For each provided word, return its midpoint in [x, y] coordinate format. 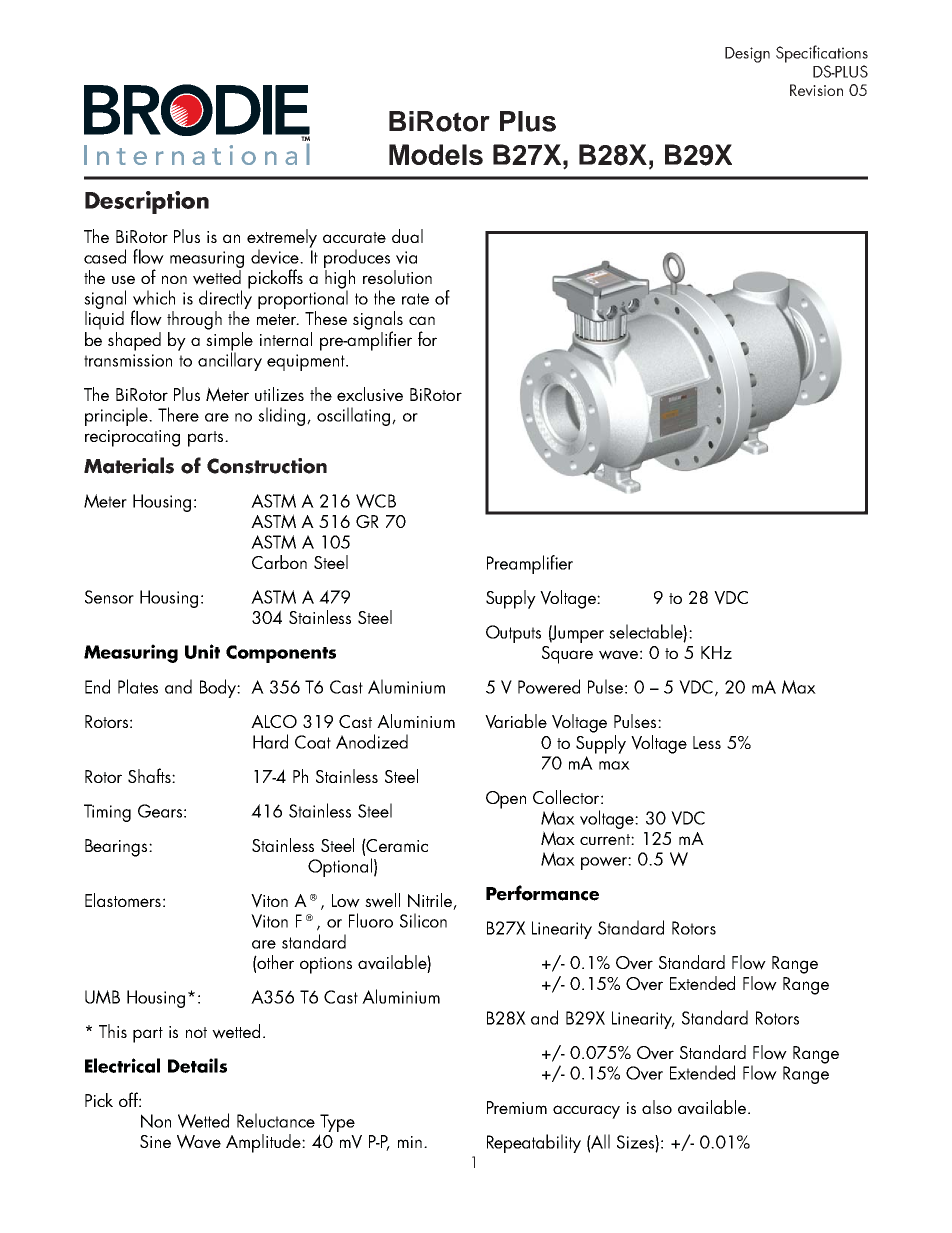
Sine [155, 1141]
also [657, 1107]
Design [747, 55]
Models [436, 154]
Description [147, 202]
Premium [517, 1107]
